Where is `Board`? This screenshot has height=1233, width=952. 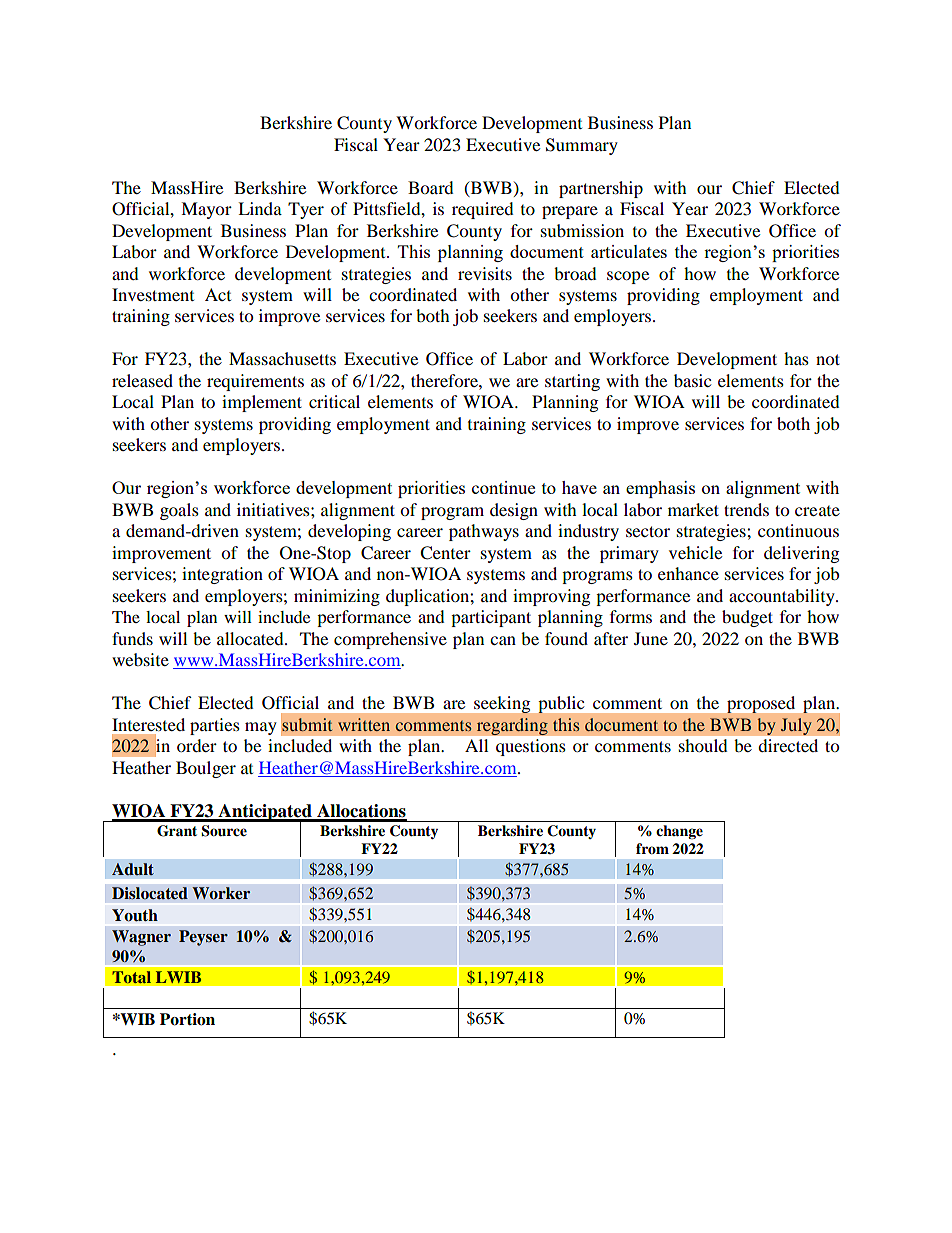 Board is located at coordinates (431, 187).
